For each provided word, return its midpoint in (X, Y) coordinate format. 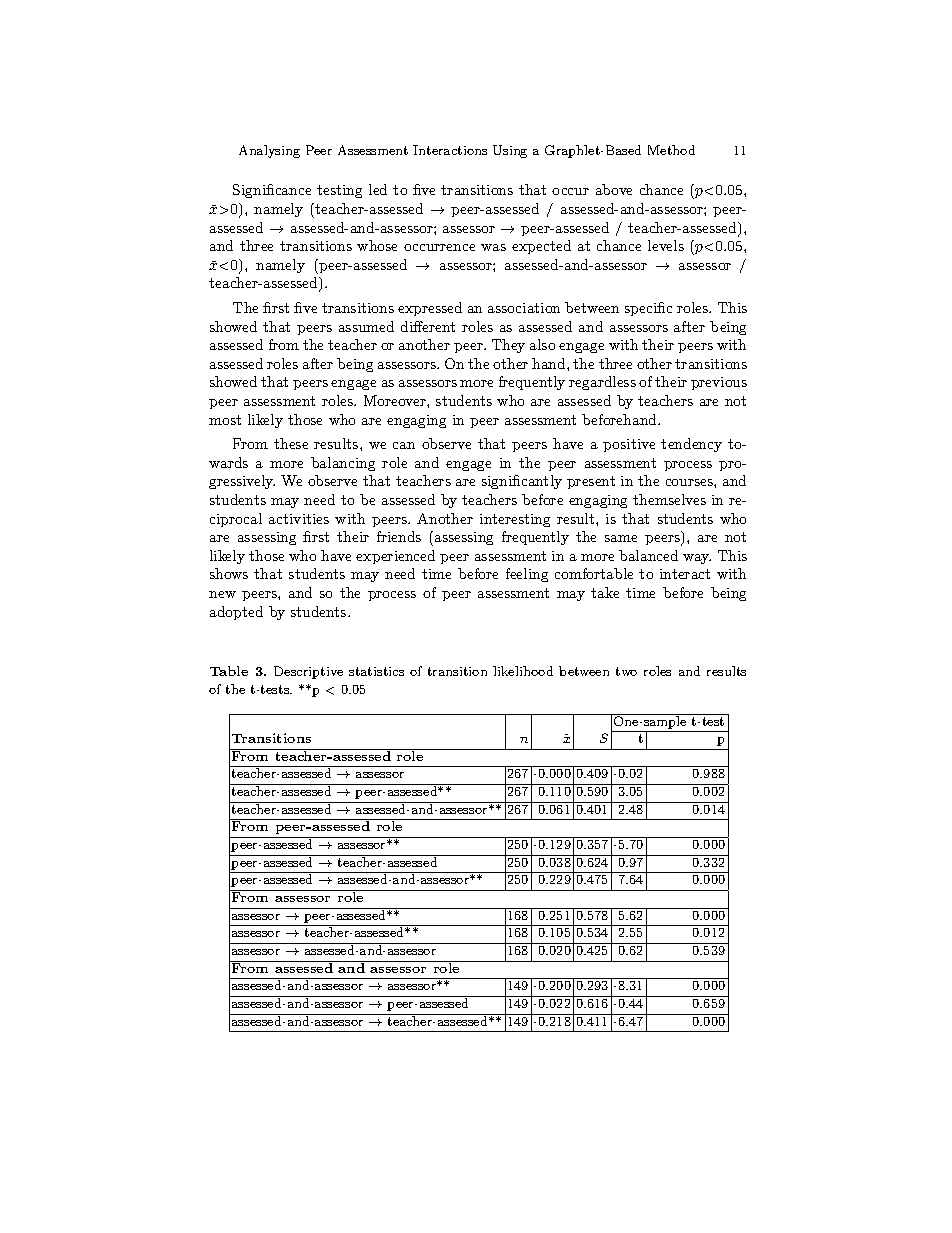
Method (671, 150)
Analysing (269, 151)
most (225, 420)
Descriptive (308, 672)
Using (510, 151)
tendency (691, 445)
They (508, 346)
